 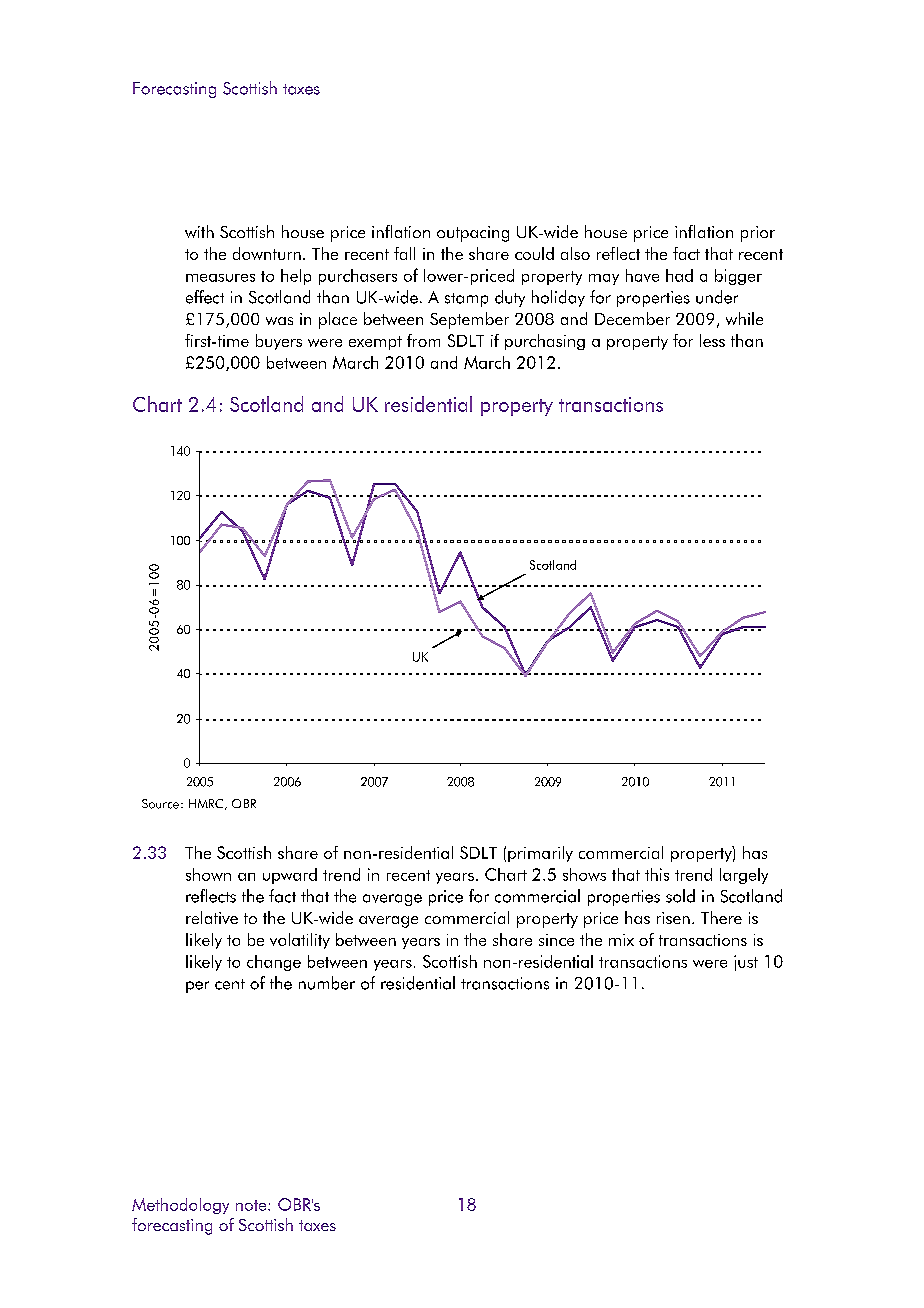 What do you see at coordinates (207, 804) in the image?
I see `HMRC` at bounding box center [207, 804].
